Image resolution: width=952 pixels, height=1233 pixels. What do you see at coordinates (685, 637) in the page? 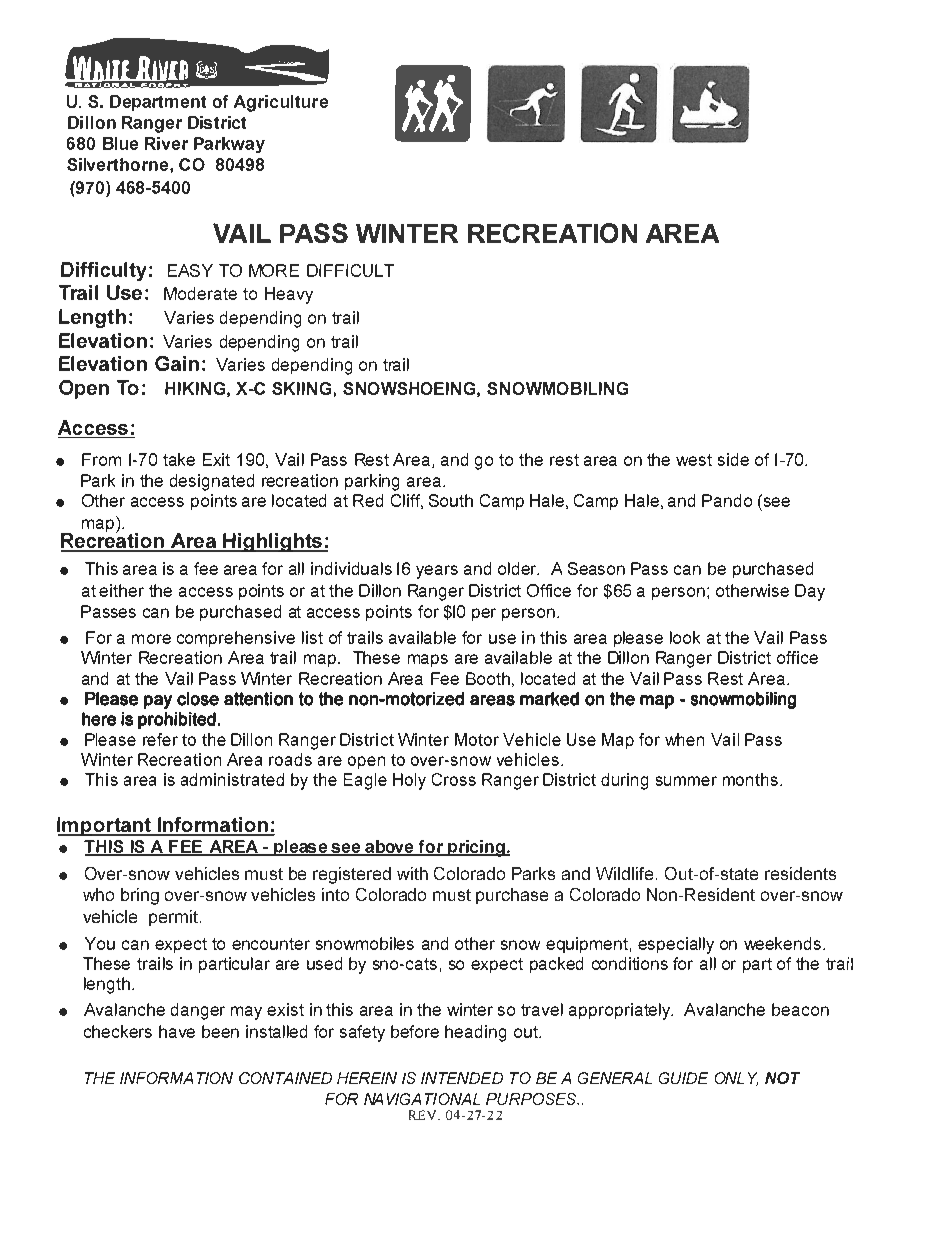
I see `look` at bounding box center [685, 637].
